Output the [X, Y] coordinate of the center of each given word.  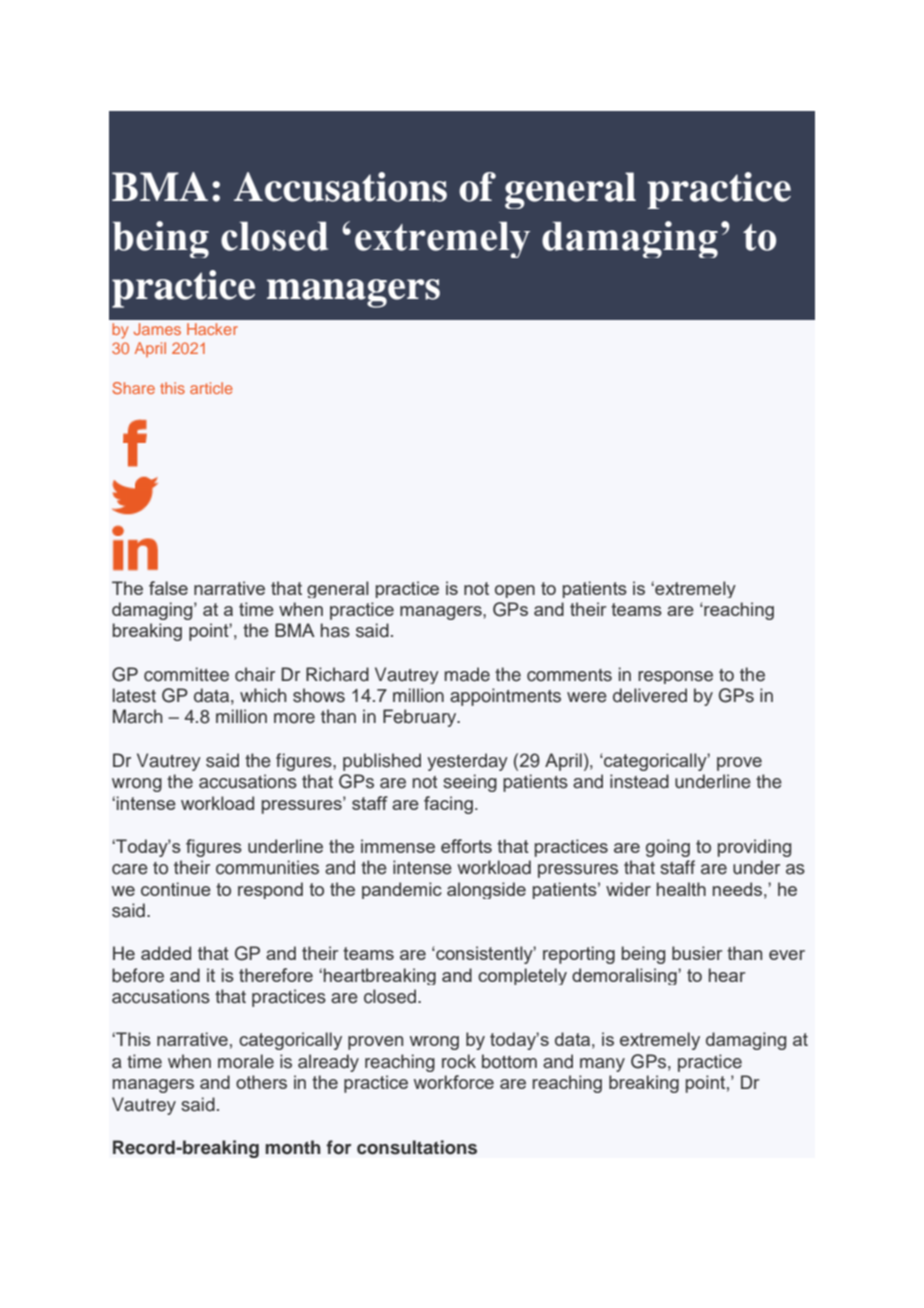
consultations [417, 1147]
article [211, 388]
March [138, 716]
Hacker [212, 329]
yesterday [467, 762]
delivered [650, 695]
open [515, 591]
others [261, 1082]
